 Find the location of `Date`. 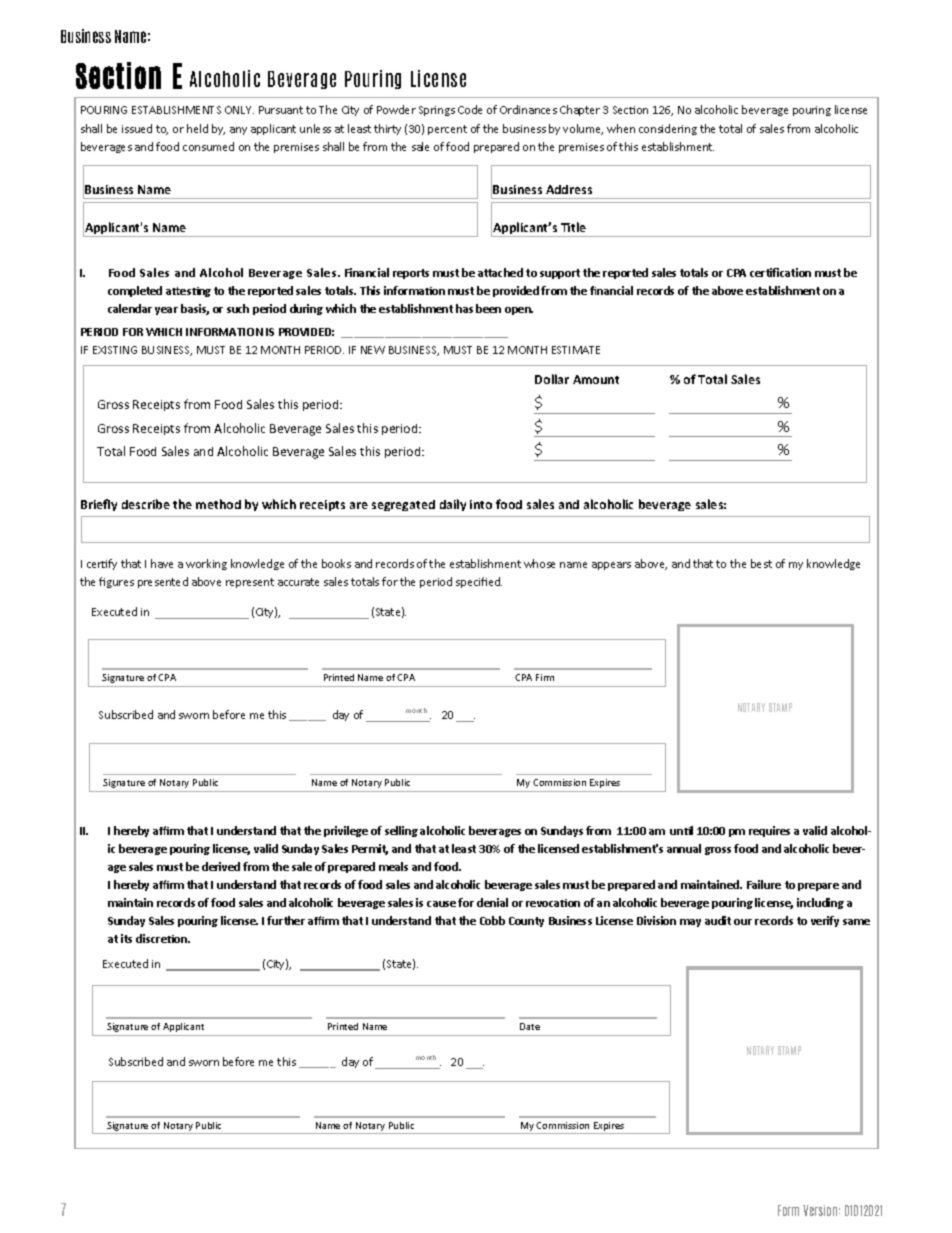

Date is located at coordinates (530, 1026).
